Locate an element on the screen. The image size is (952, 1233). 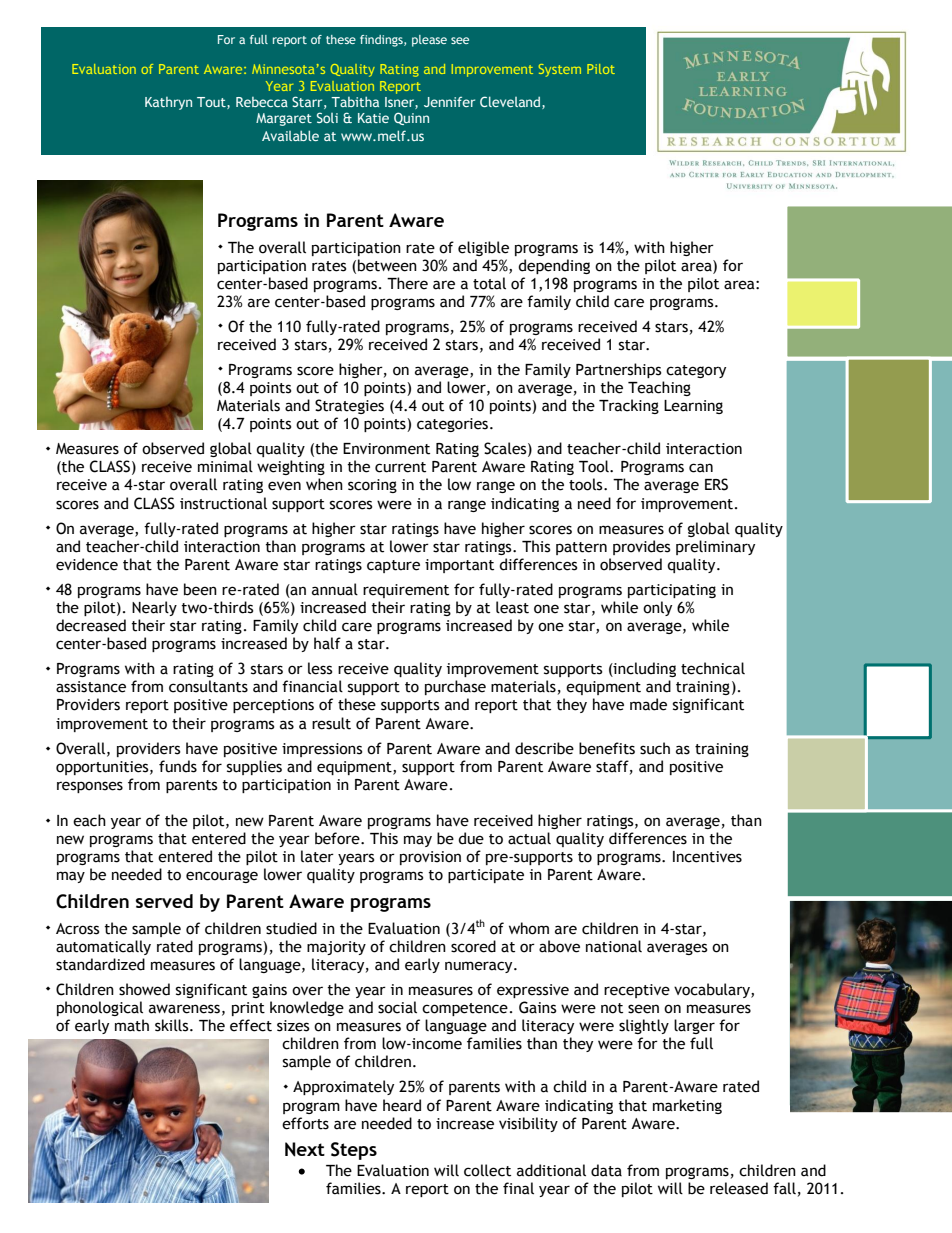
System is located at coordinates (560, 70).
